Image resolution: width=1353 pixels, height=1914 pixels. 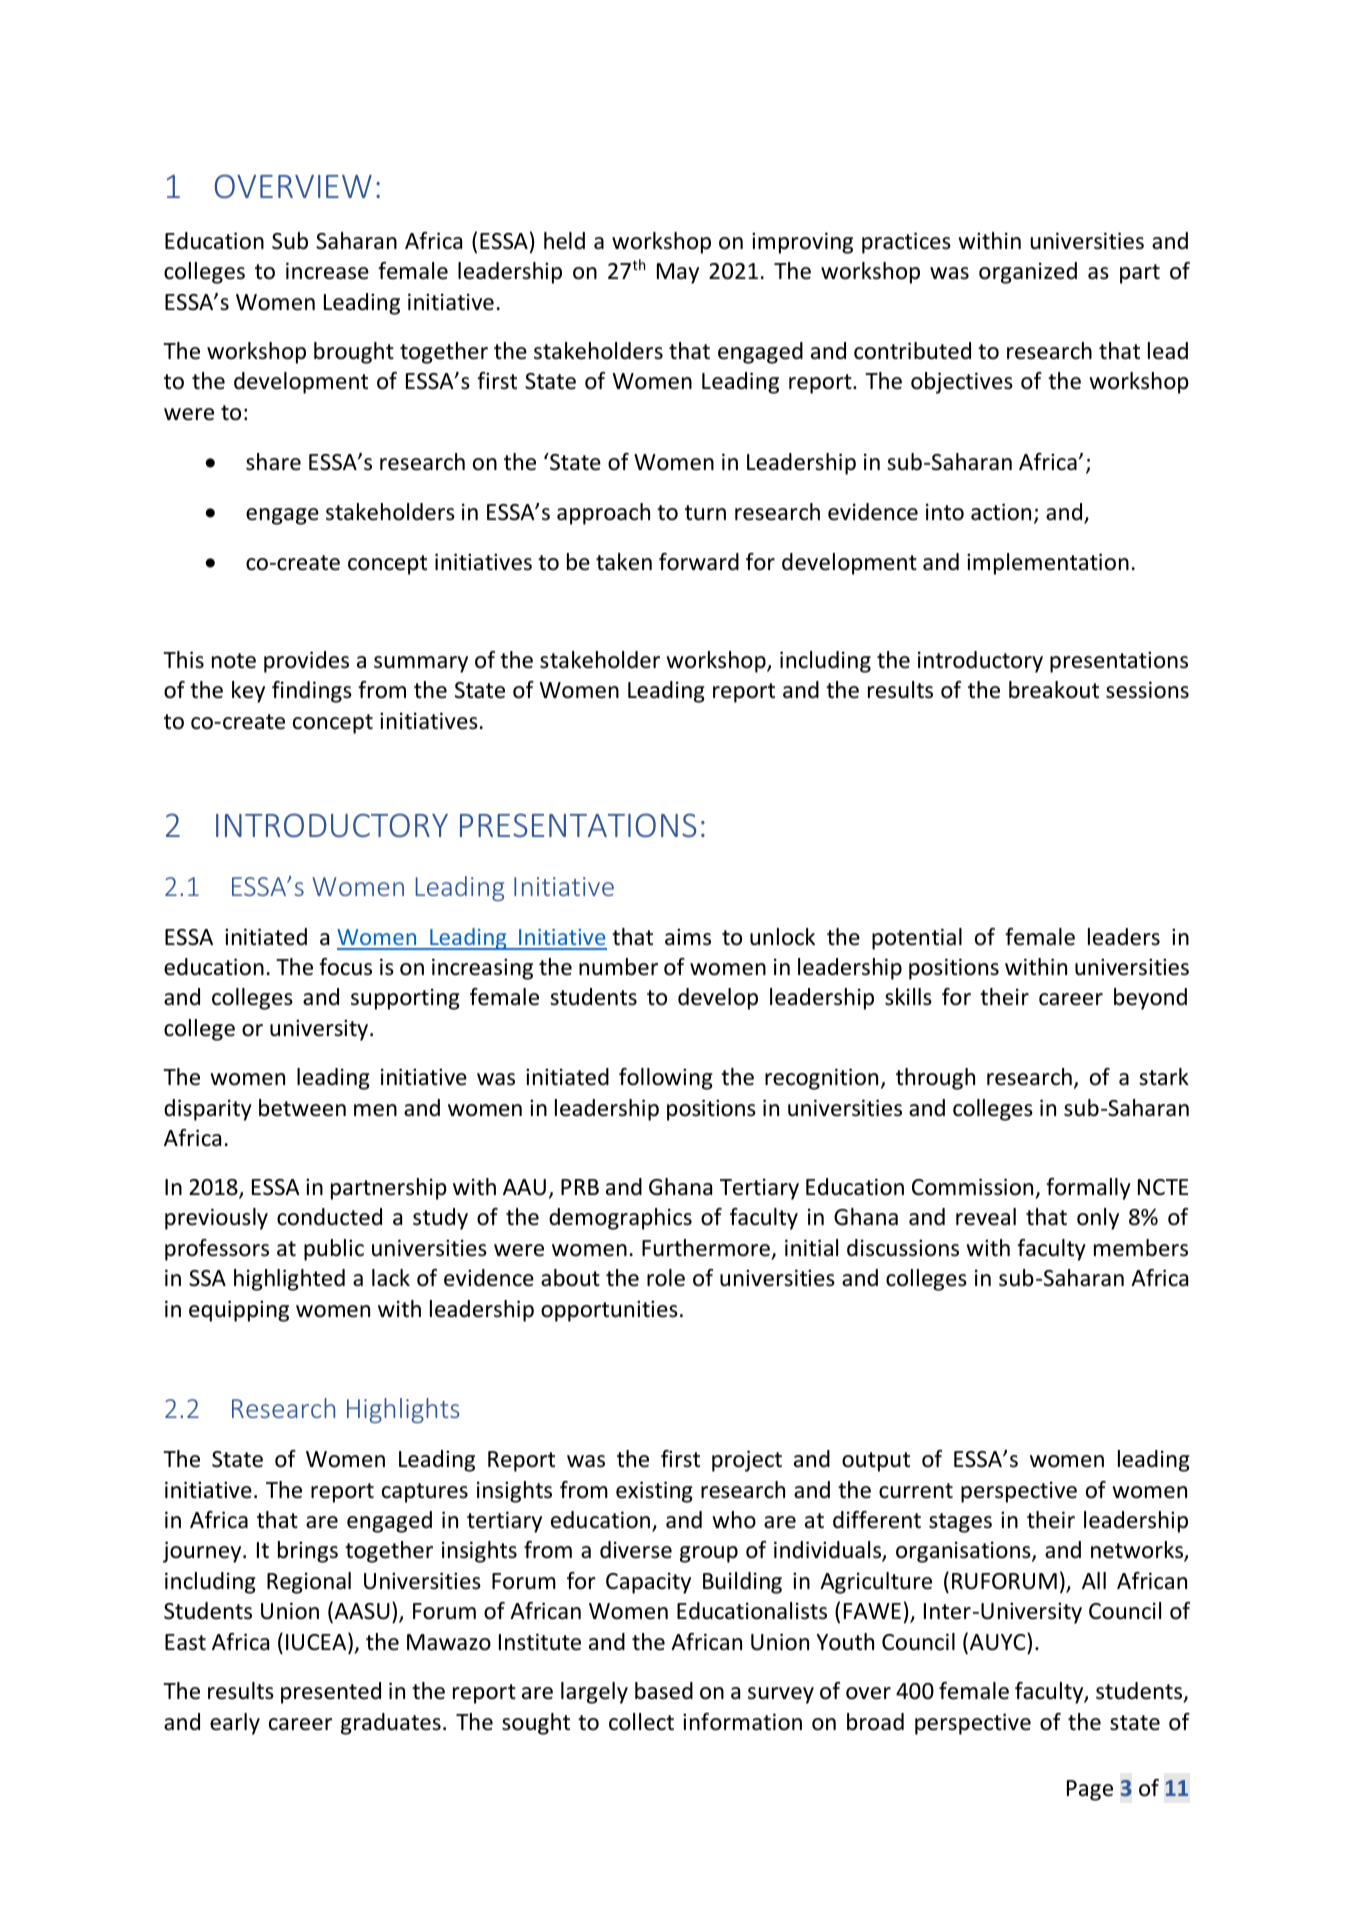 What do you see at coordinates (345, 967) in the page?
I see `focus` at bounding box center [345, 967].
